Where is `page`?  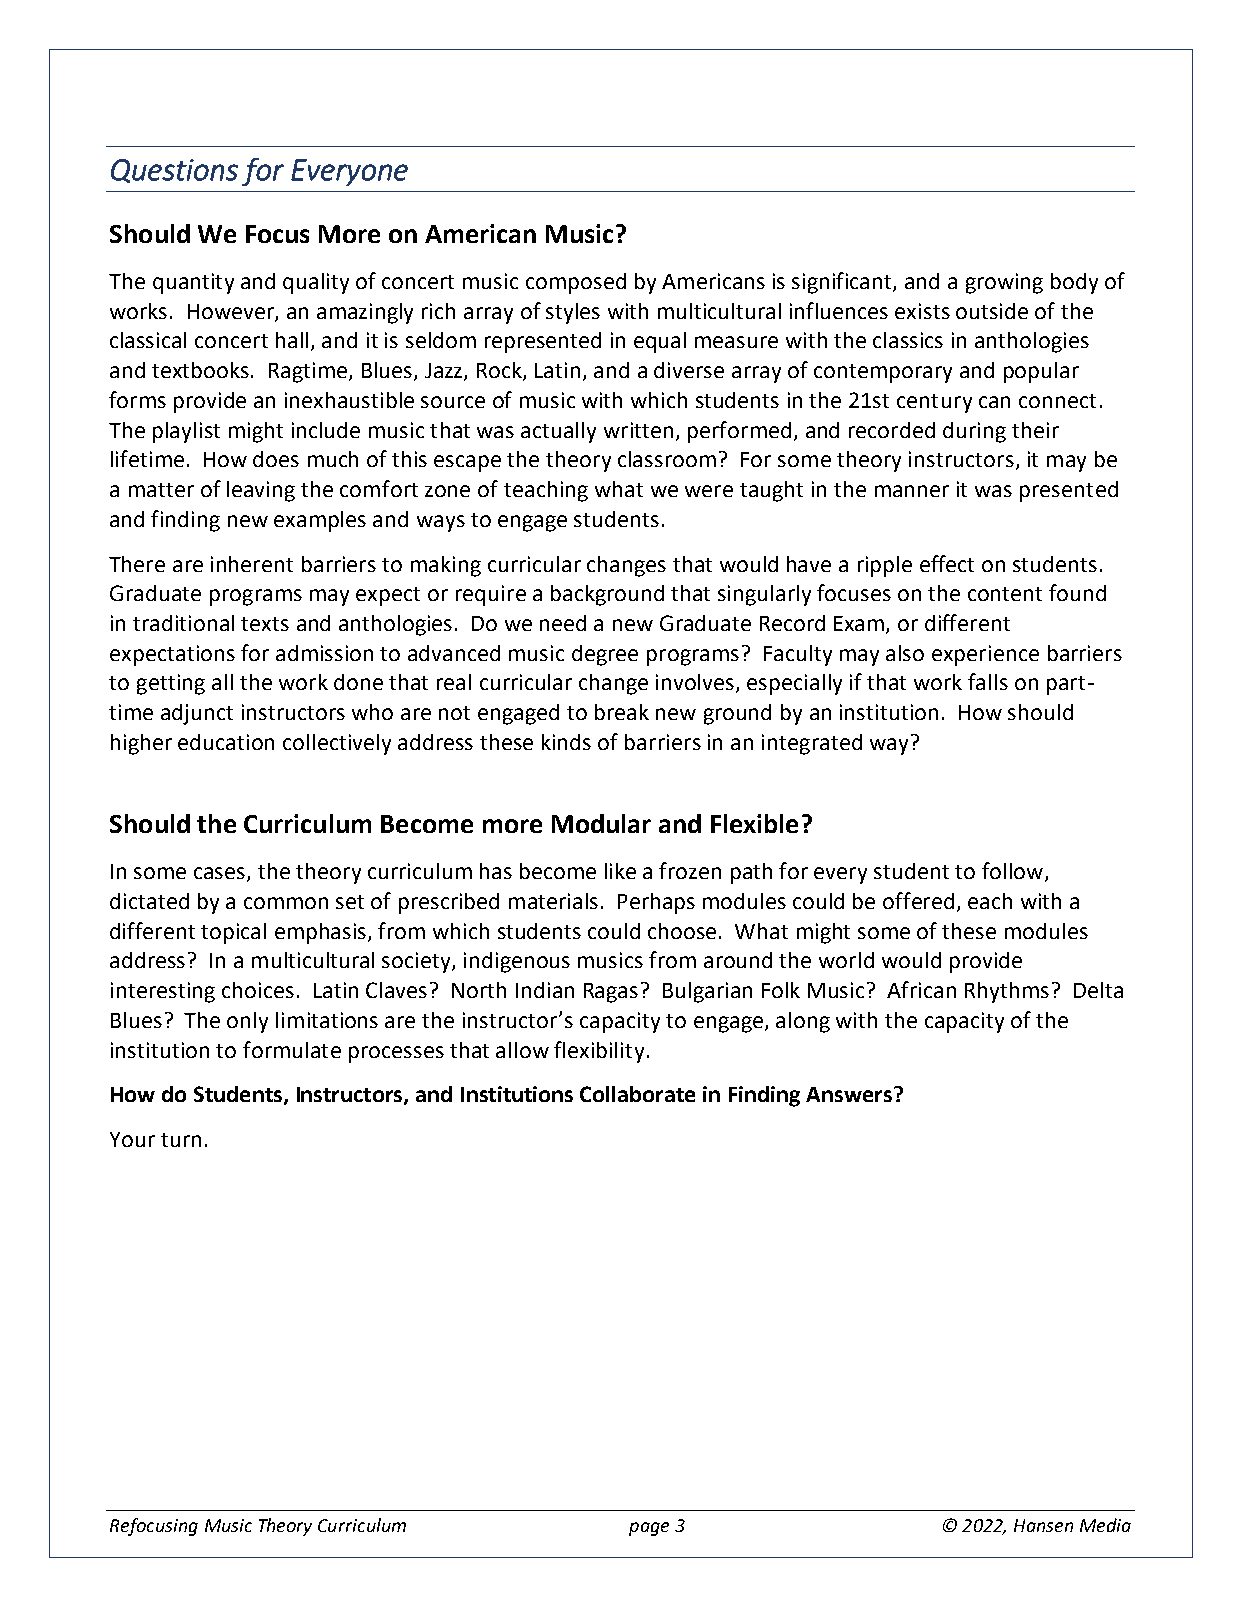
page is located at coordinates (649, 1529).
